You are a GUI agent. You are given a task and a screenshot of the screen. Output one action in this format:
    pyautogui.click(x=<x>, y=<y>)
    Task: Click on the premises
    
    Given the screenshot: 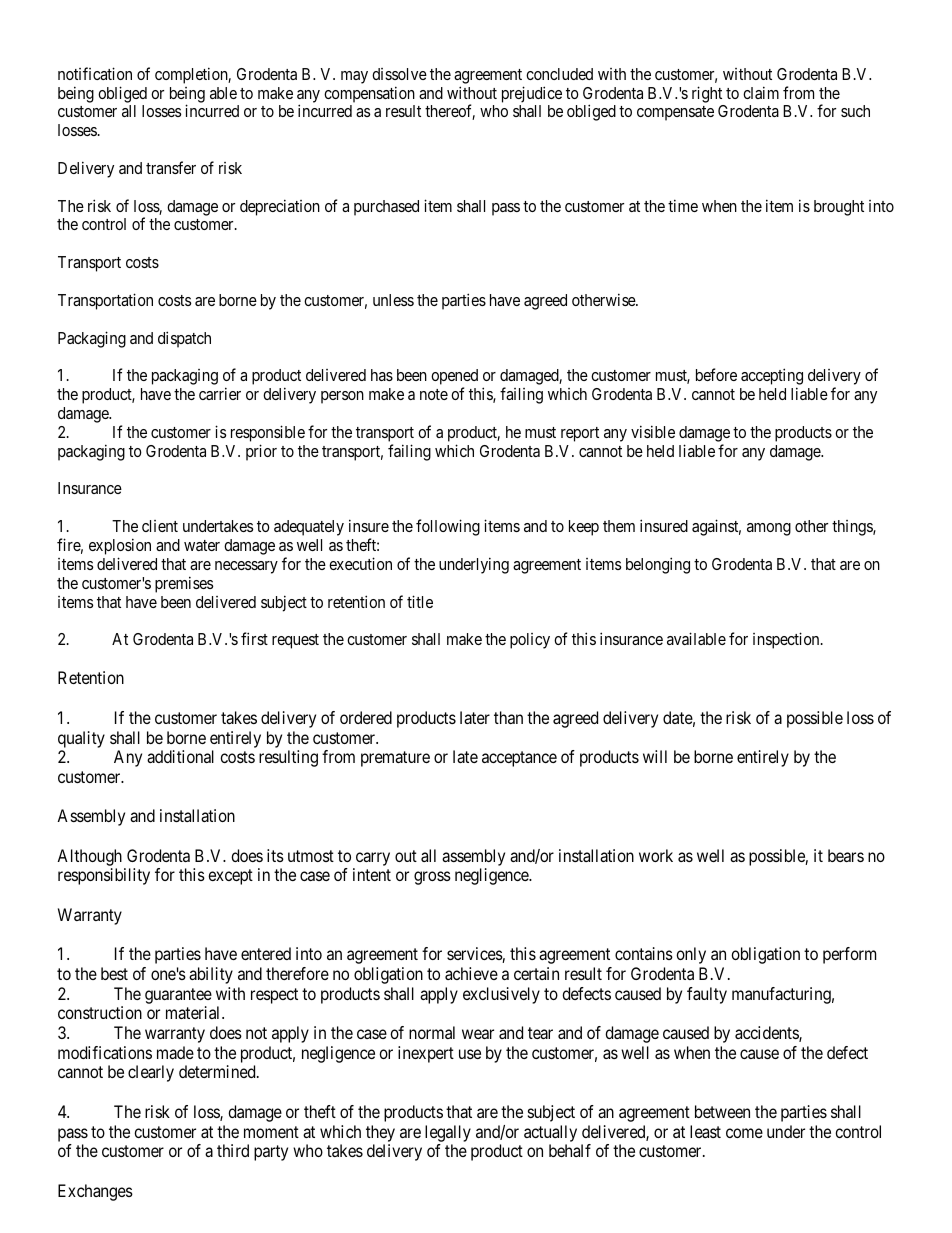 What is the action you would take?
    pyautogui.click(x=184, y=584)
